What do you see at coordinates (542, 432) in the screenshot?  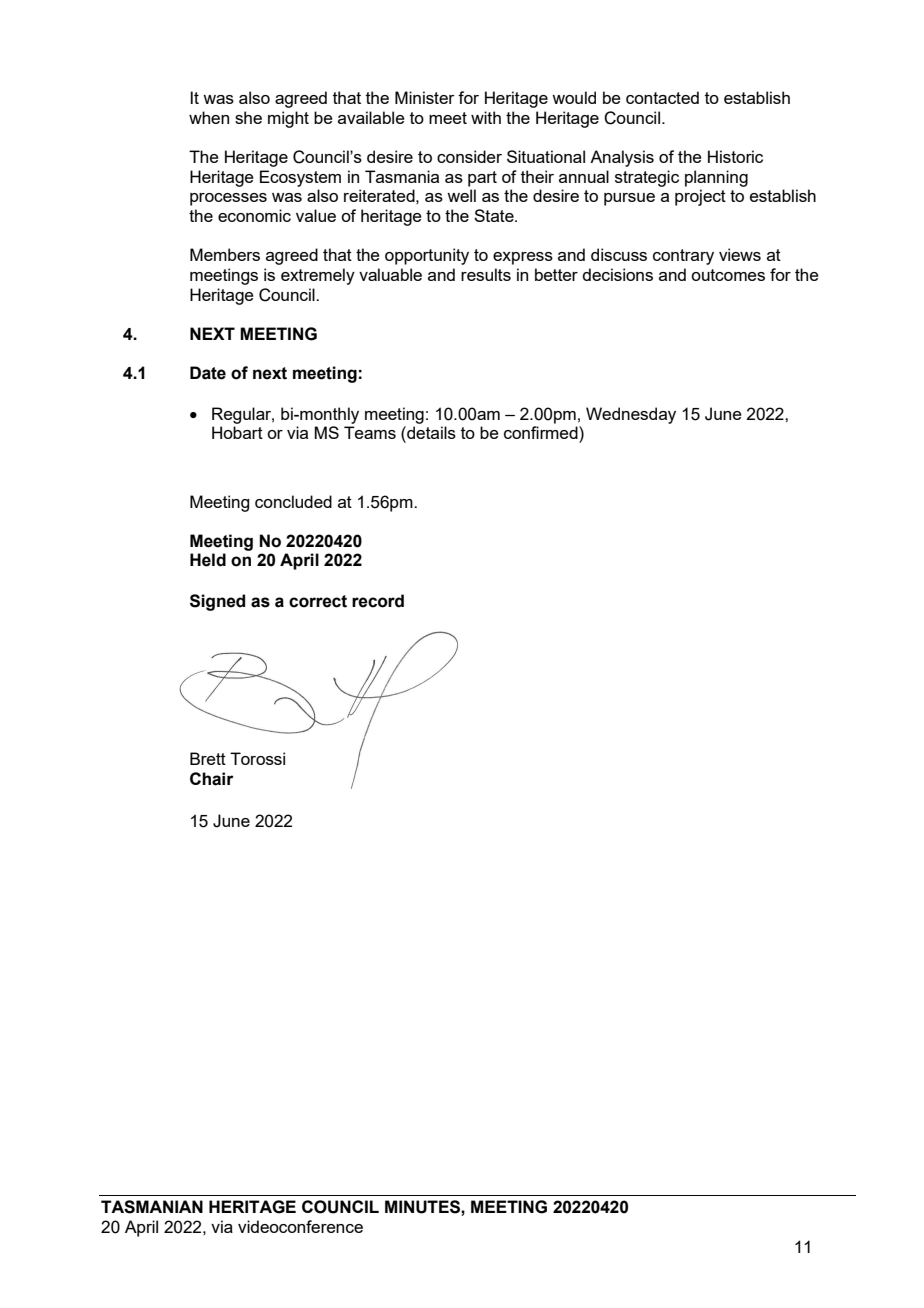 I see `confirmed` at bounding box center [542, 432].
